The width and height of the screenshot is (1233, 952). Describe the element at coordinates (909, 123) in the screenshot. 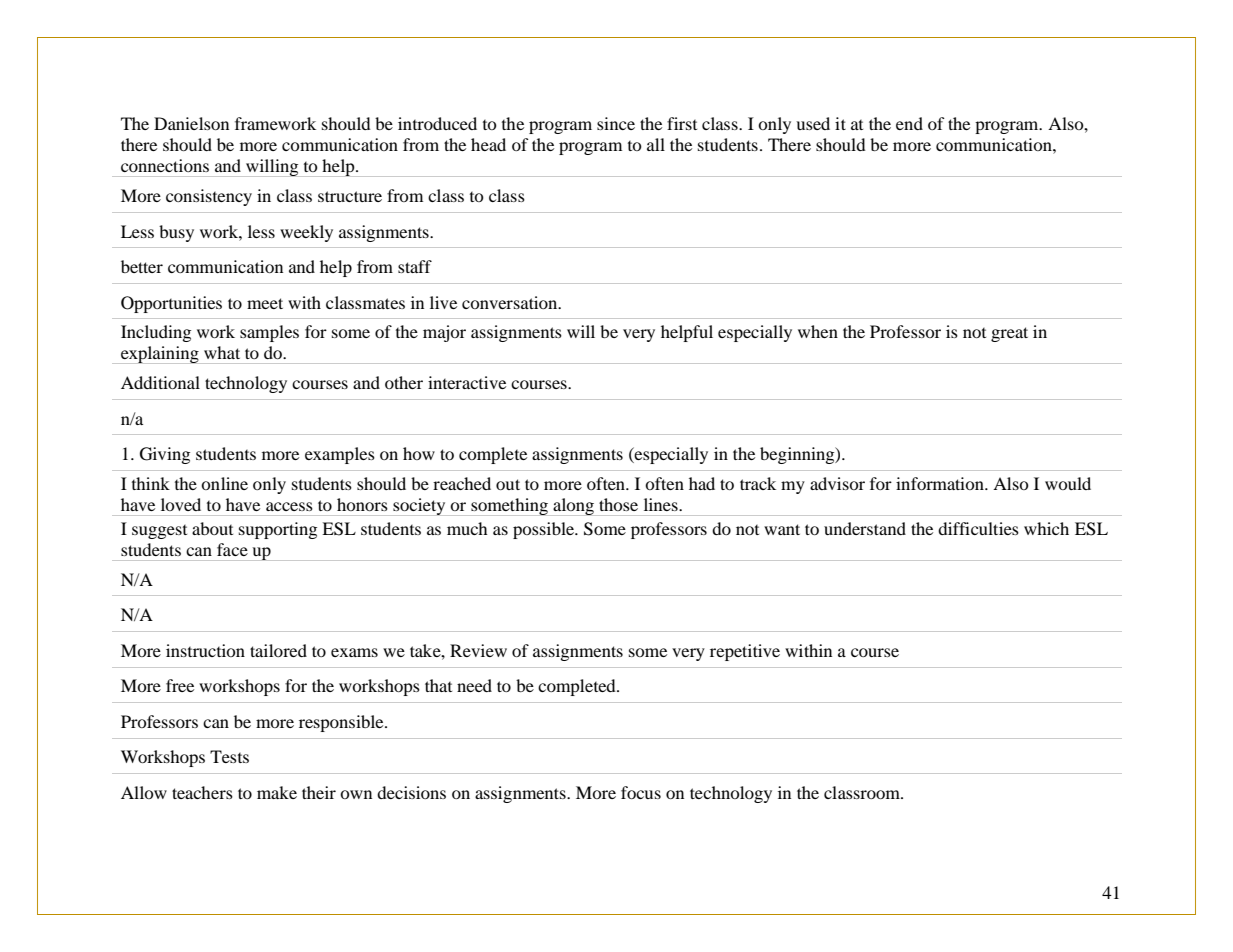

I see `end` at that location.
